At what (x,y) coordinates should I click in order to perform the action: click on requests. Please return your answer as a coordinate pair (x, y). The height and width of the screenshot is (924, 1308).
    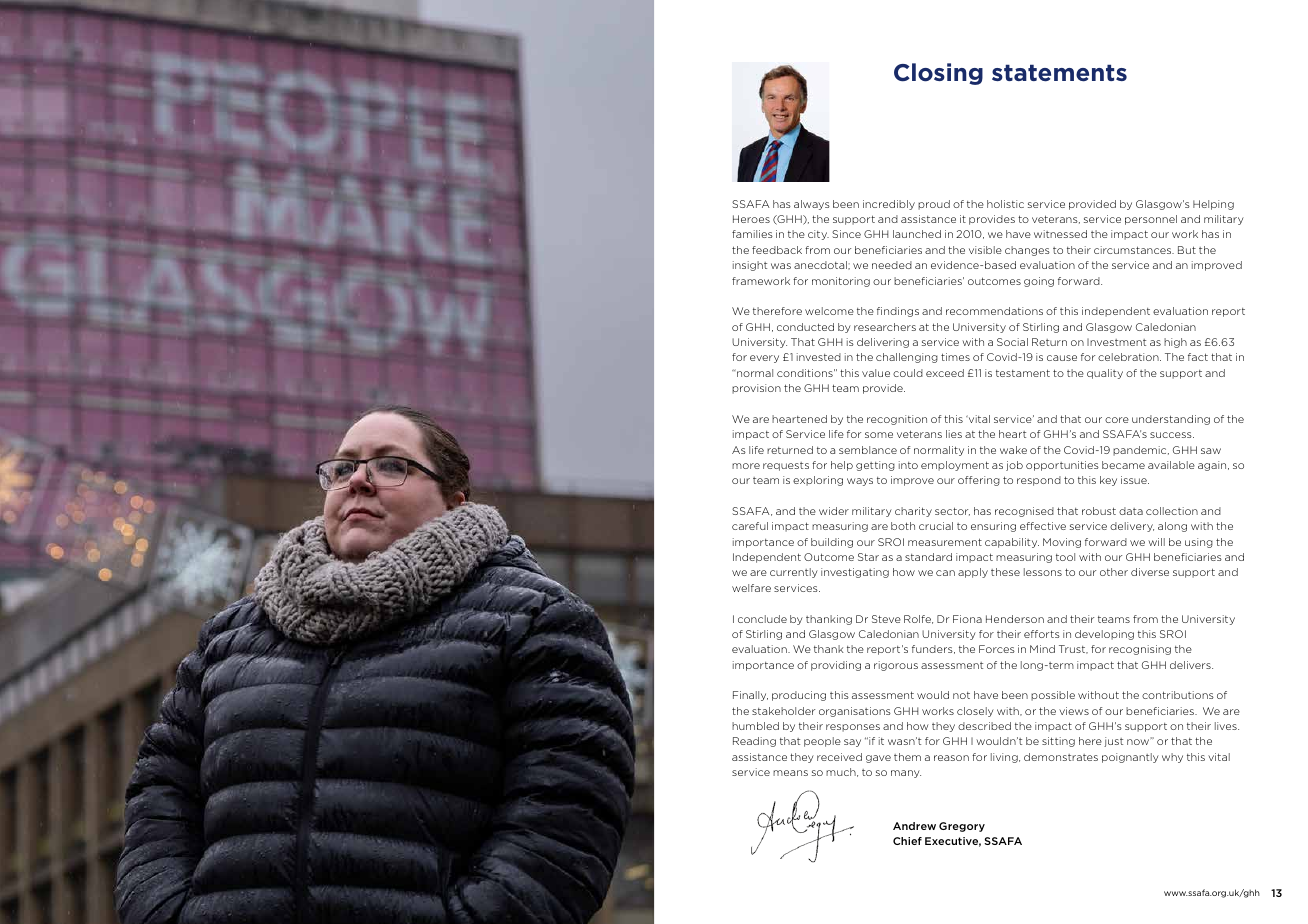
    Looking at the image, I should click on (786, 466).
